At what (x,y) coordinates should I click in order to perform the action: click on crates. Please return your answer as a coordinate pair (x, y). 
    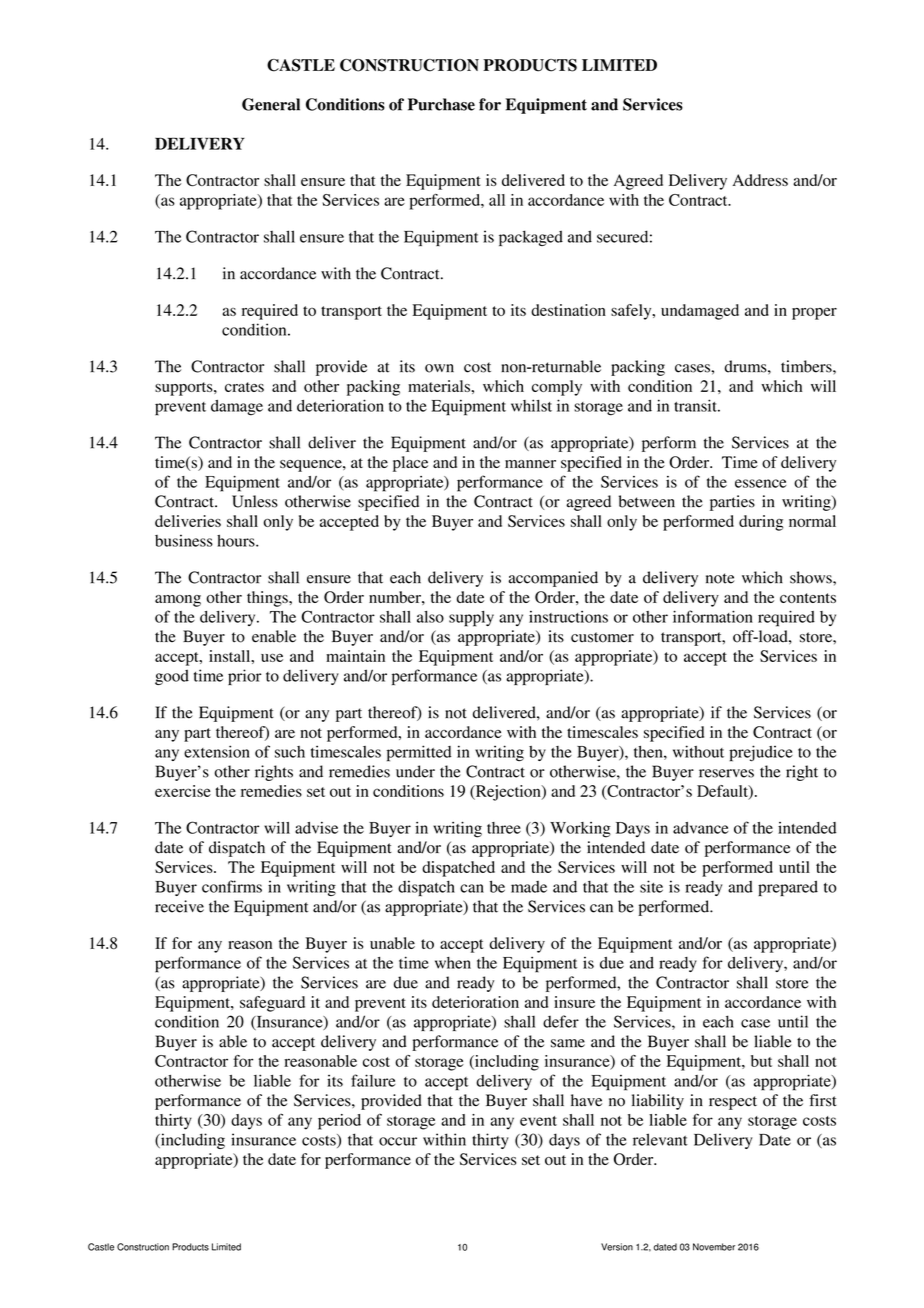
    Looking at the image, I should click on (244, 387).
